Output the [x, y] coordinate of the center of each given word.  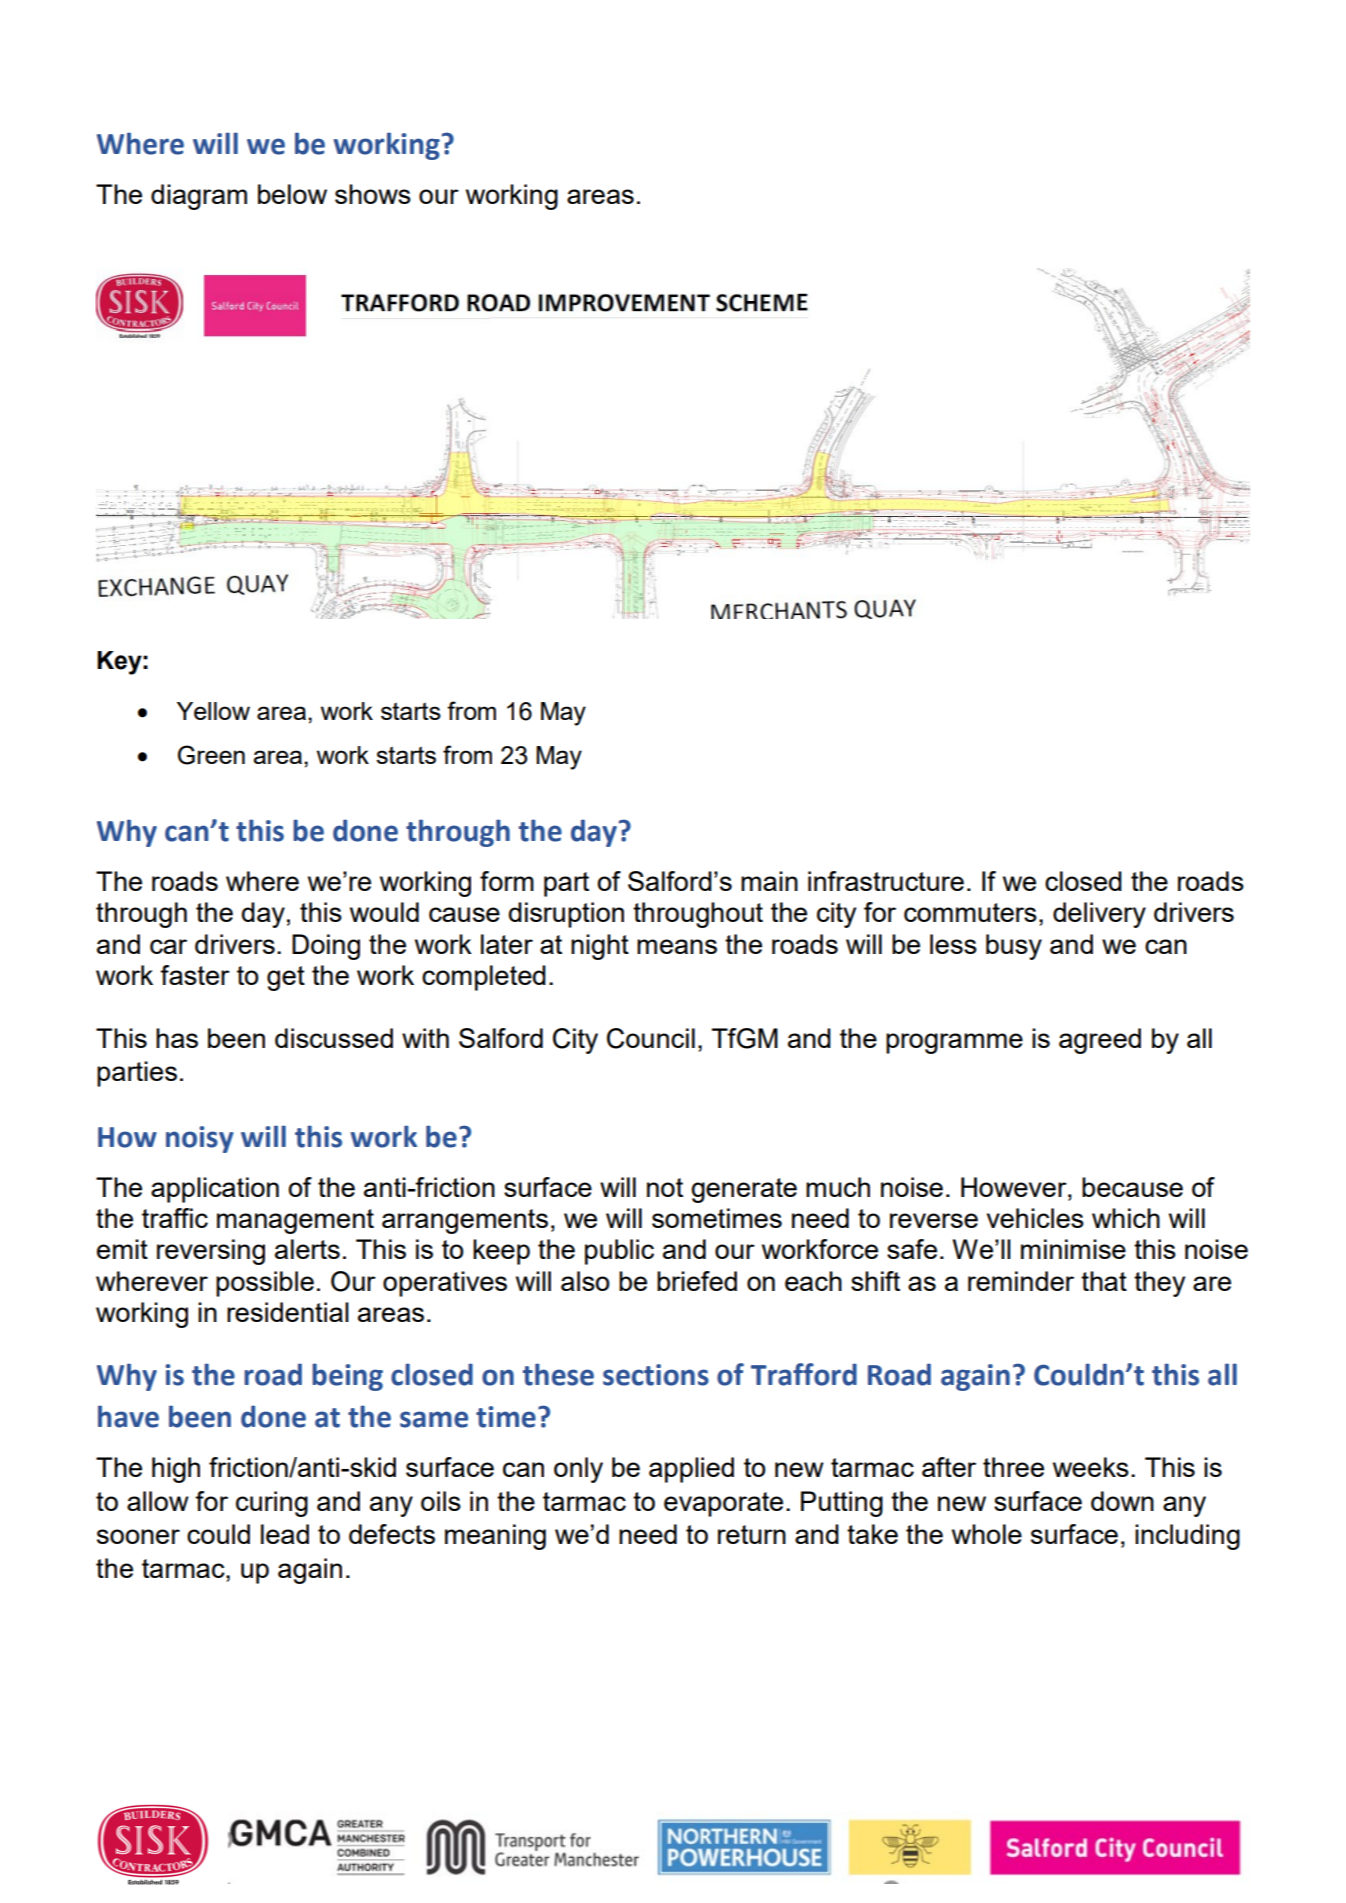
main [769, 881]
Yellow [213, 711]
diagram [199, 197]
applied [691, 1470]
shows [373, 194]
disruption [566, 915]
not [665, 1187]
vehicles [1035, 1218]
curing [272, 1504]
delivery [1099, 915]
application [215, 1190]
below [292, 194]
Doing [326, 947]
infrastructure [886, 881]
